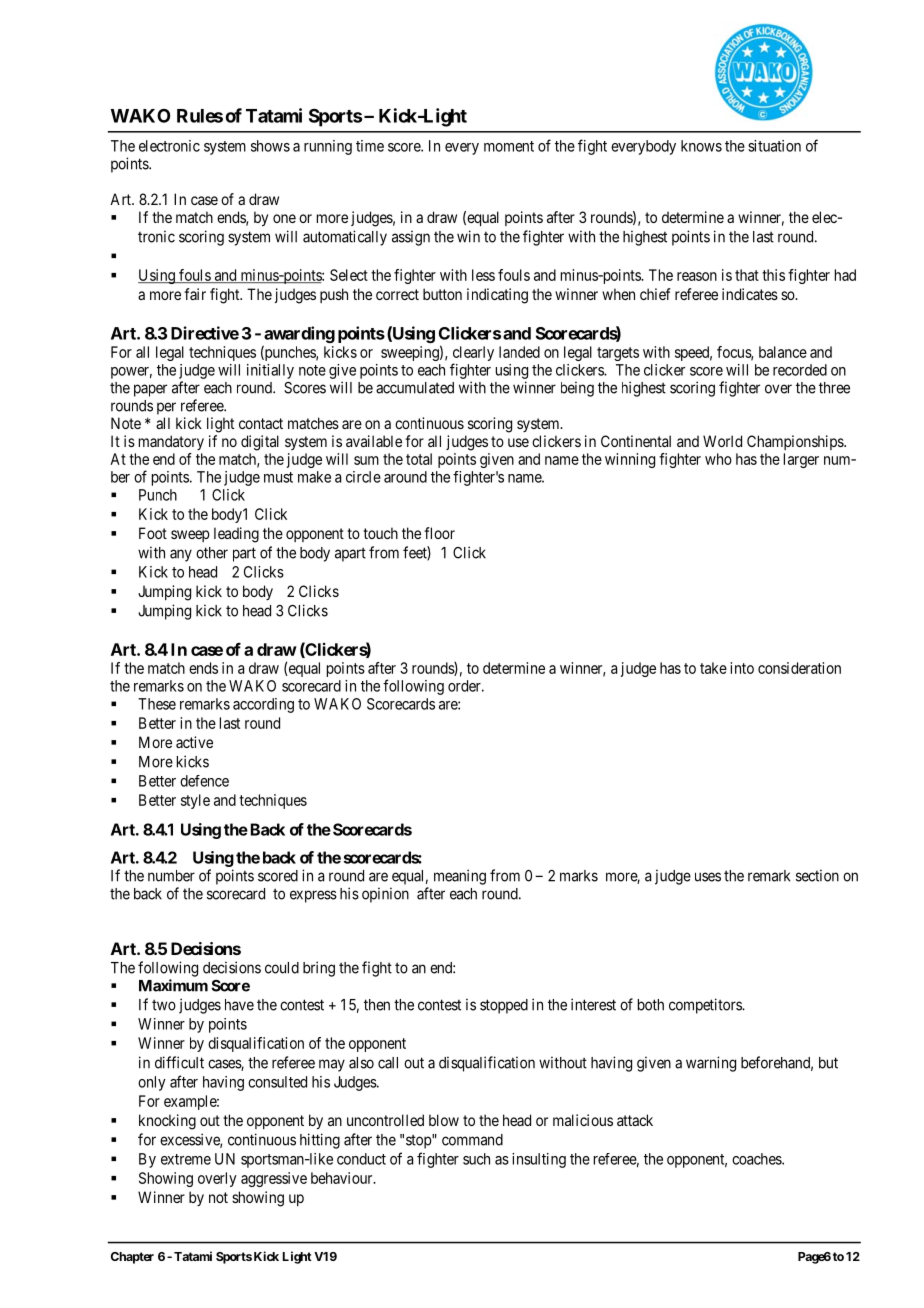  What do you see at coordinates (708, 877) in the page?
I see `uses` at bounding box center [708, 877].
